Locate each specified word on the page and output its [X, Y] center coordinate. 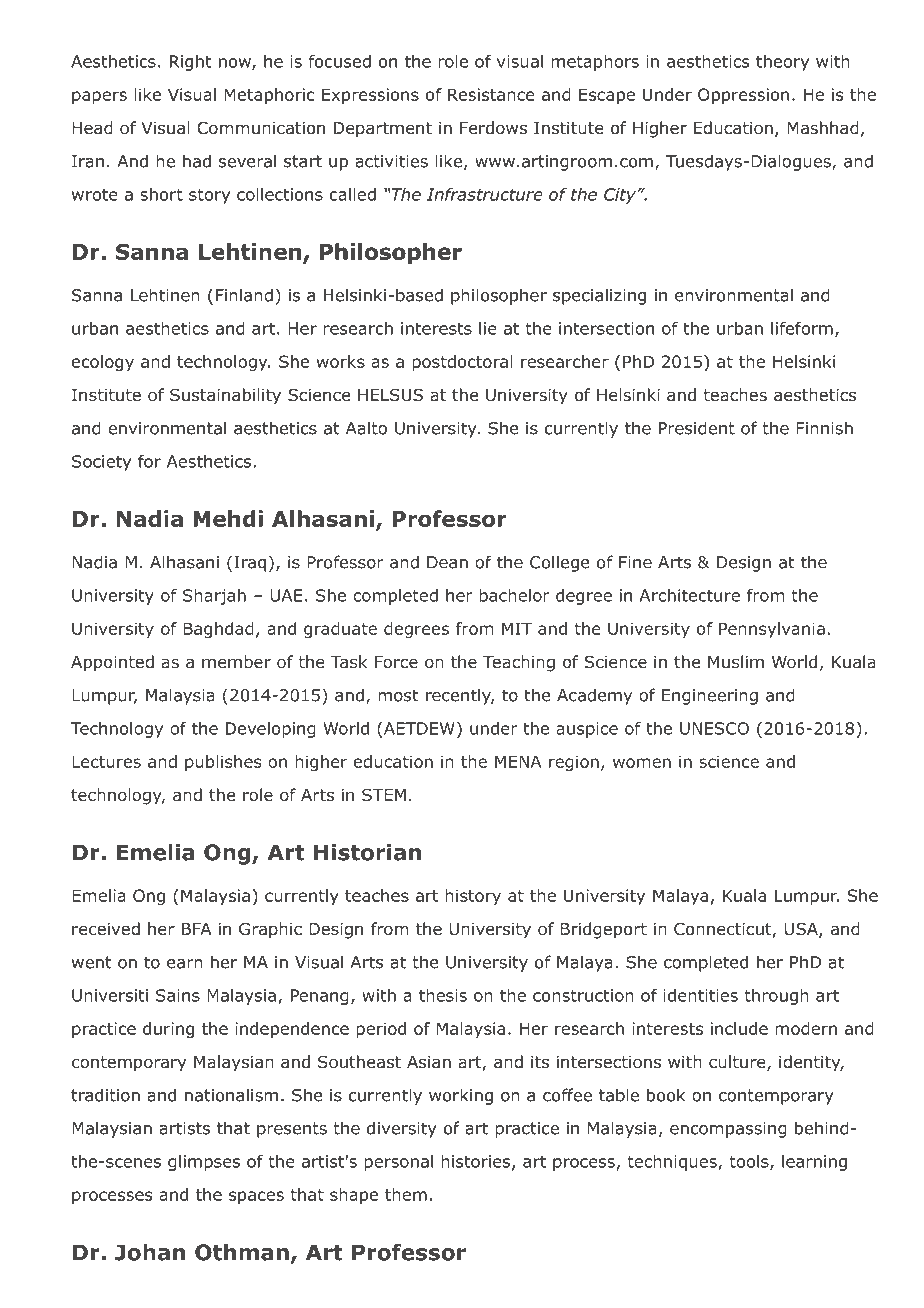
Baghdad [218, 630]
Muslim [736, 661]
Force [396, 662]
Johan [150, 1252]
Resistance [491, 94]
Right [190, 63]
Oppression [743, 96]
